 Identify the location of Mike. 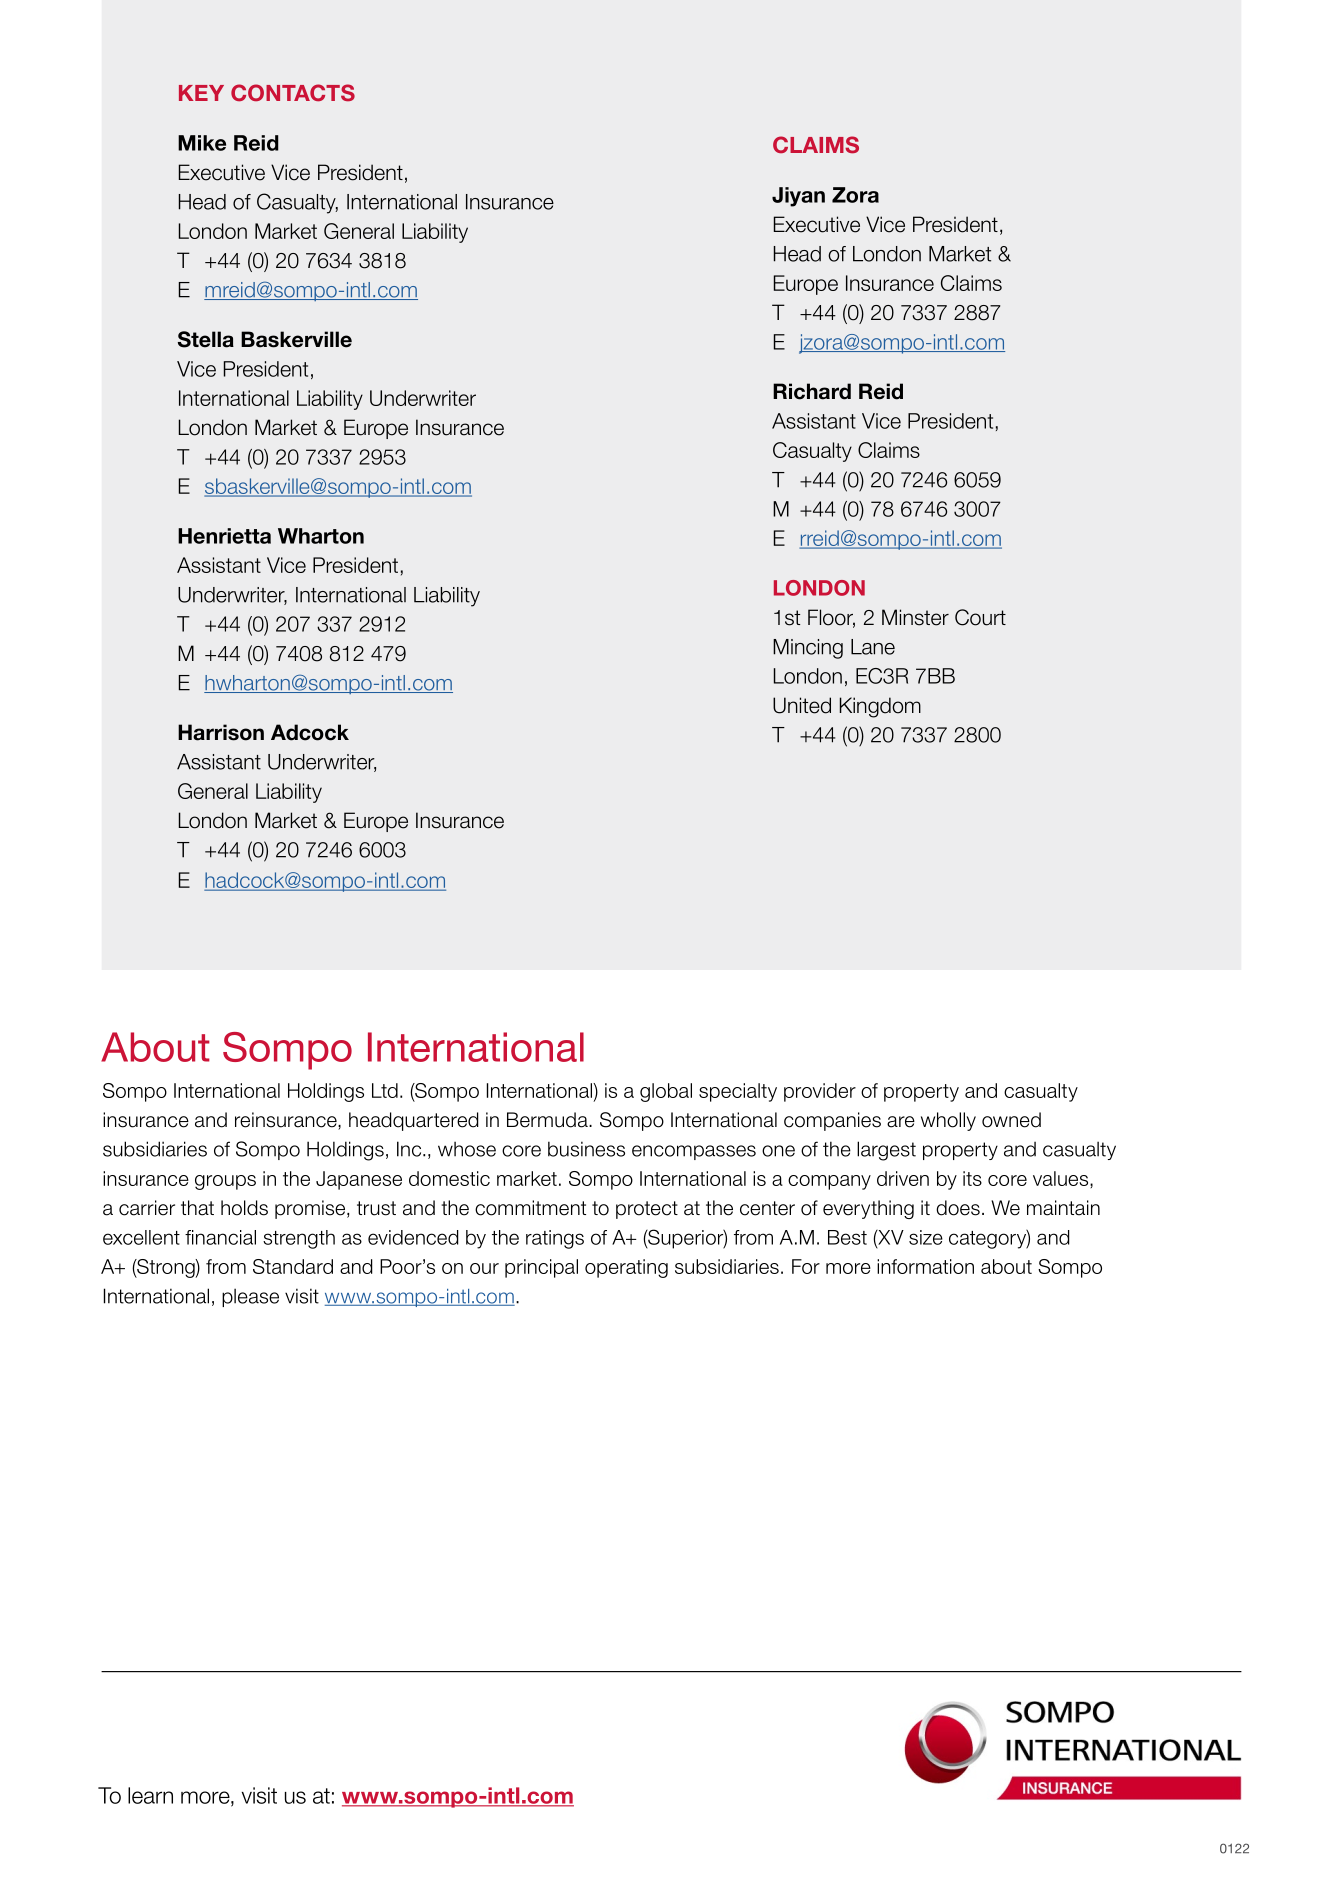
(202, 143).
